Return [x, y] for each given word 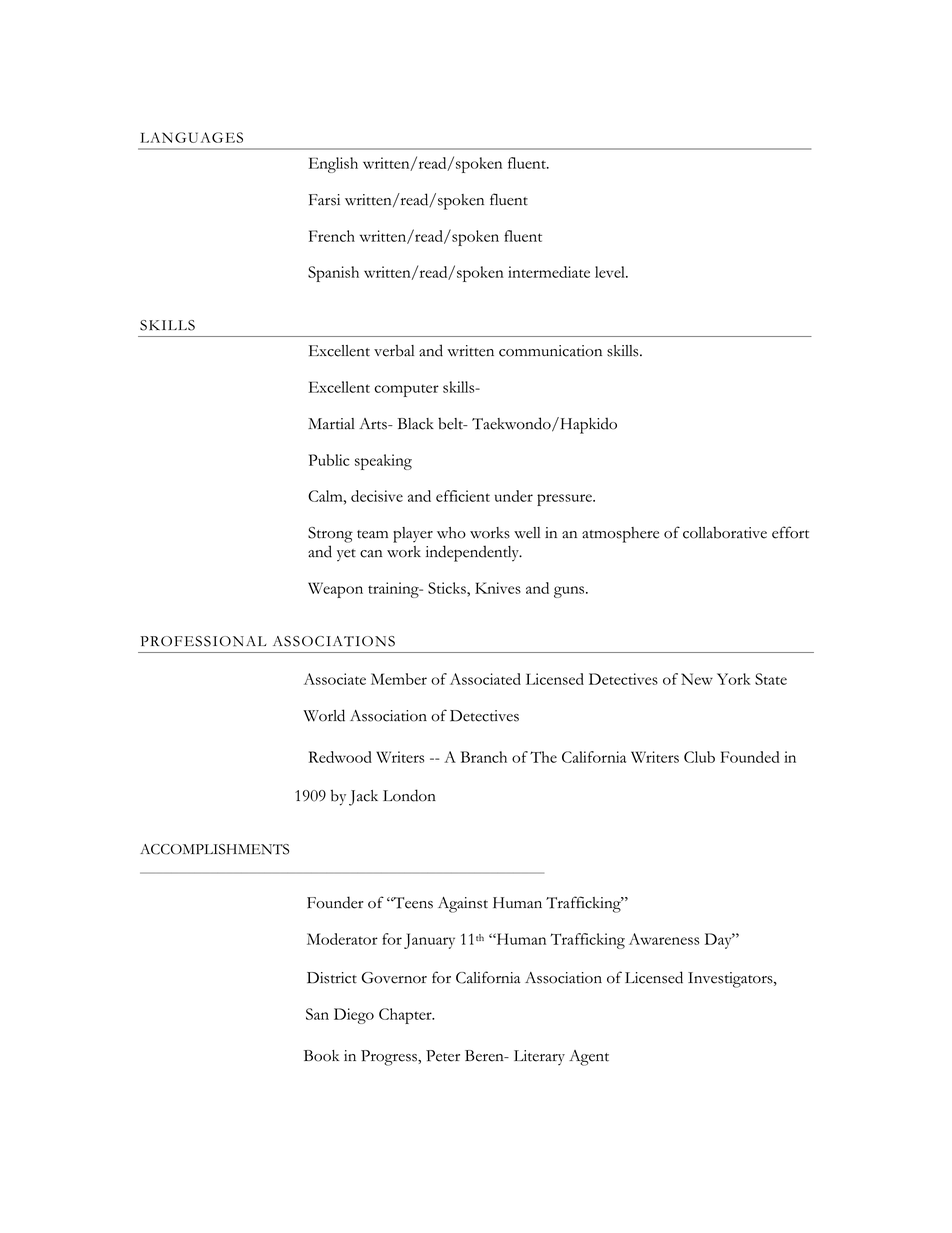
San [317, 1014]
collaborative [725, 533]
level [611, 272]
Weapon [335, 590]
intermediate [549, 272]
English [333, 165]
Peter [443, 1056]
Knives [498, 588]
